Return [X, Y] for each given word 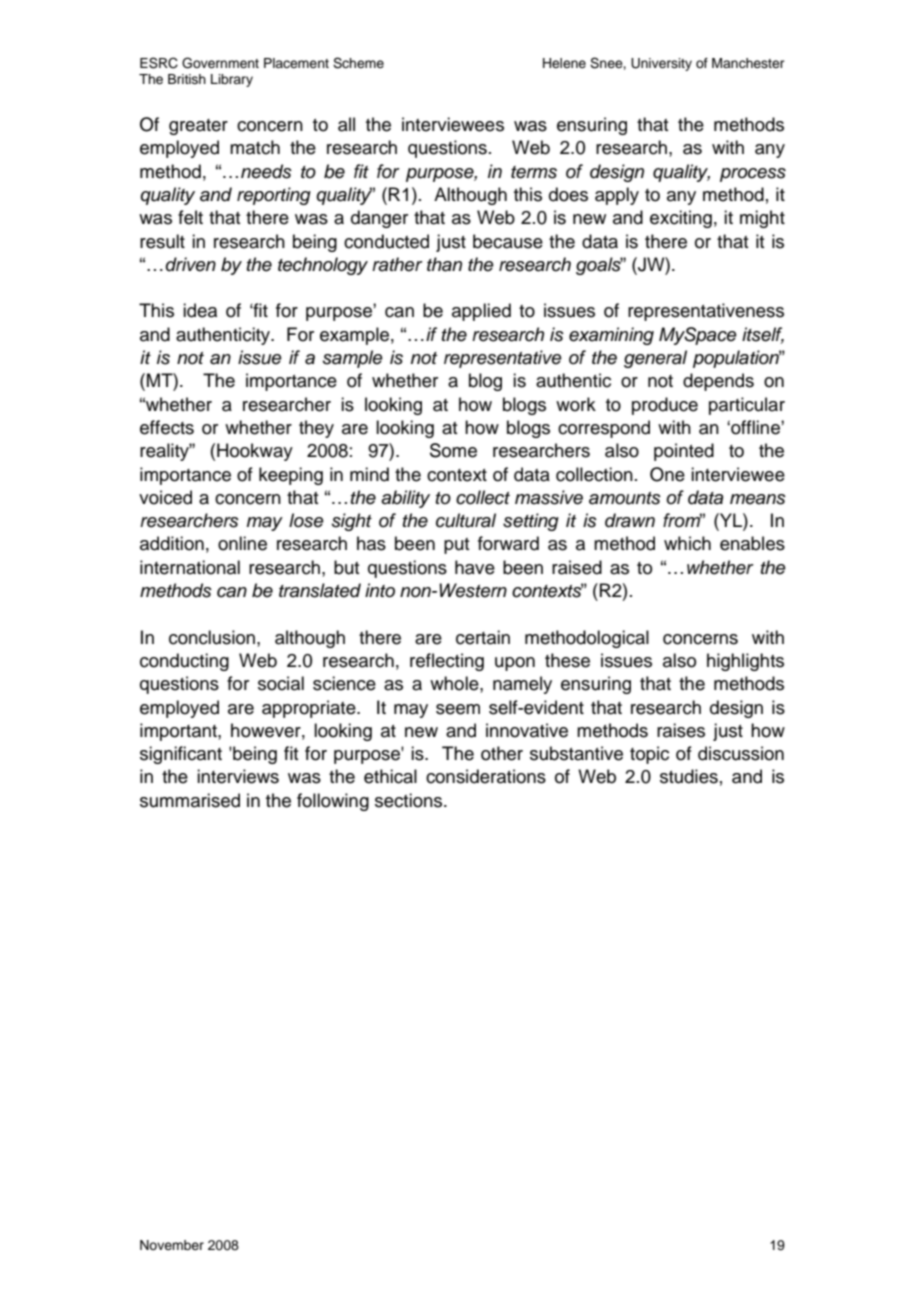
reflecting [447, 662]
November [172, 1245]
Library [232, 80]
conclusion [213, 637]
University [661, 64]
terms [534, 172]
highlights [745, 662]
